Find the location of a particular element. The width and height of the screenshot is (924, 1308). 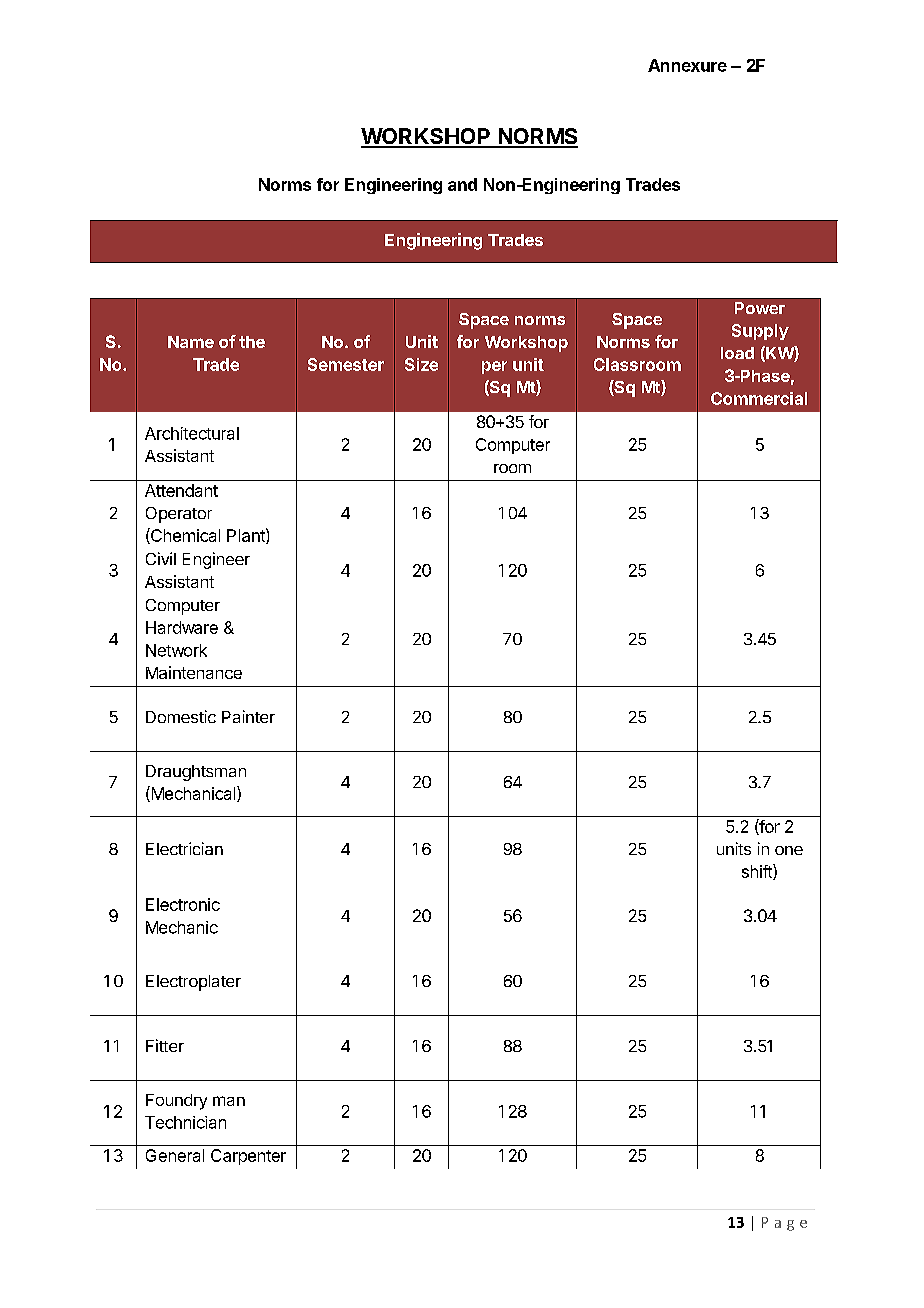

and is located at coordinates (462, 184).
